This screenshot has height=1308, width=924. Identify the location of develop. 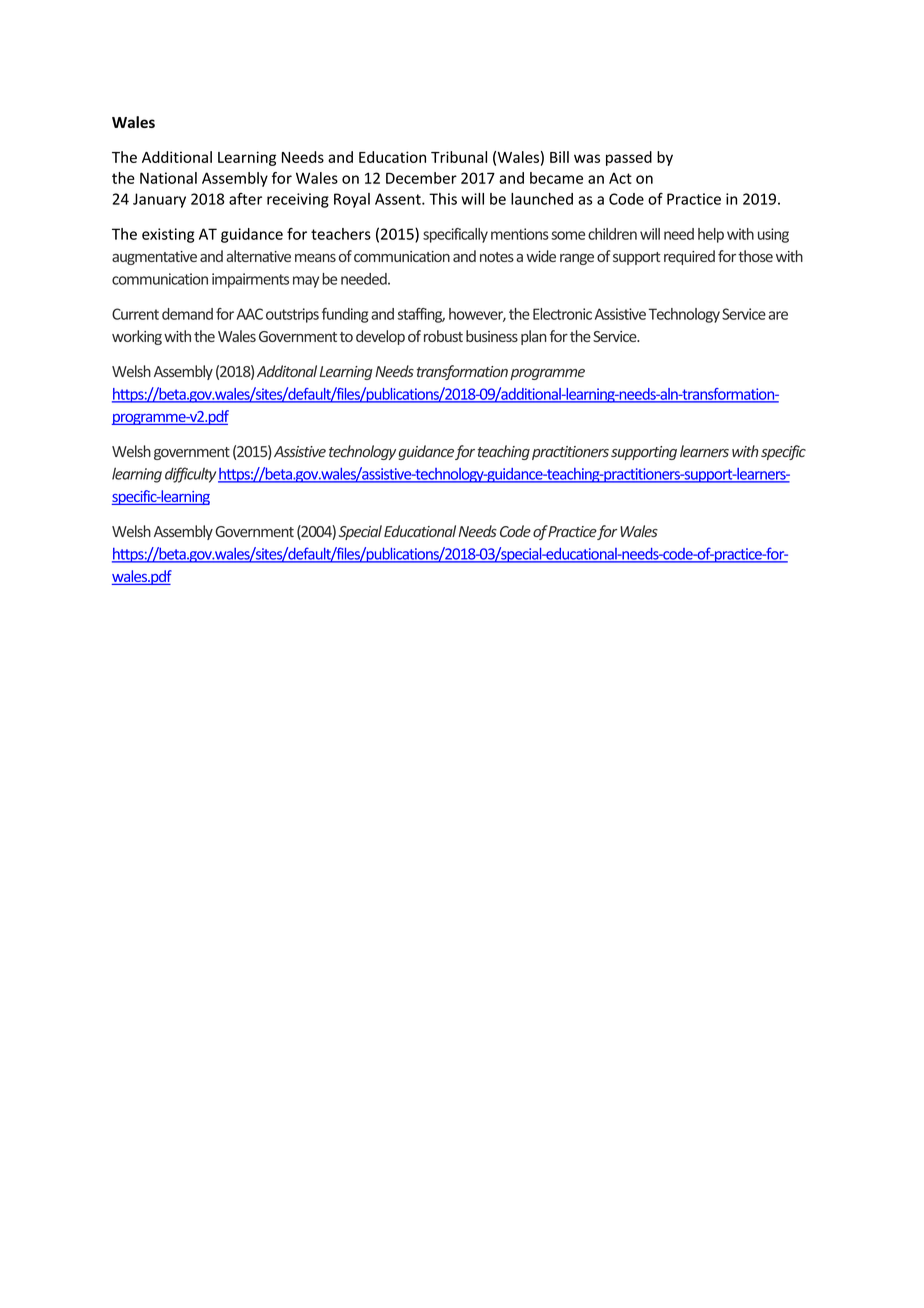
(380, 337).
